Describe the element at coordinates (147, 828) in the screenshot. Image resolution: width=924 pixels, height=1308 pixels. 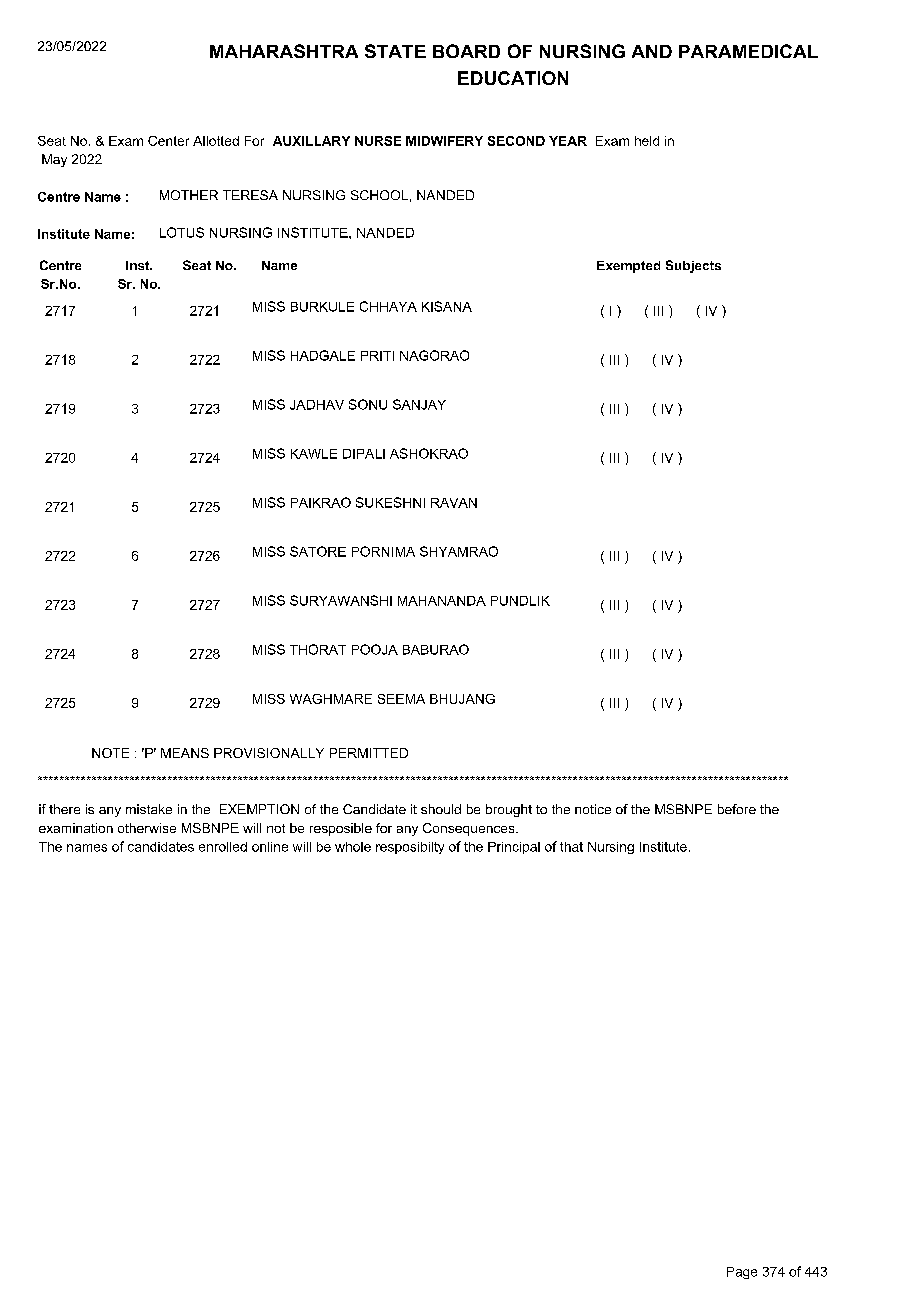
I see `otherwise` at that location.
